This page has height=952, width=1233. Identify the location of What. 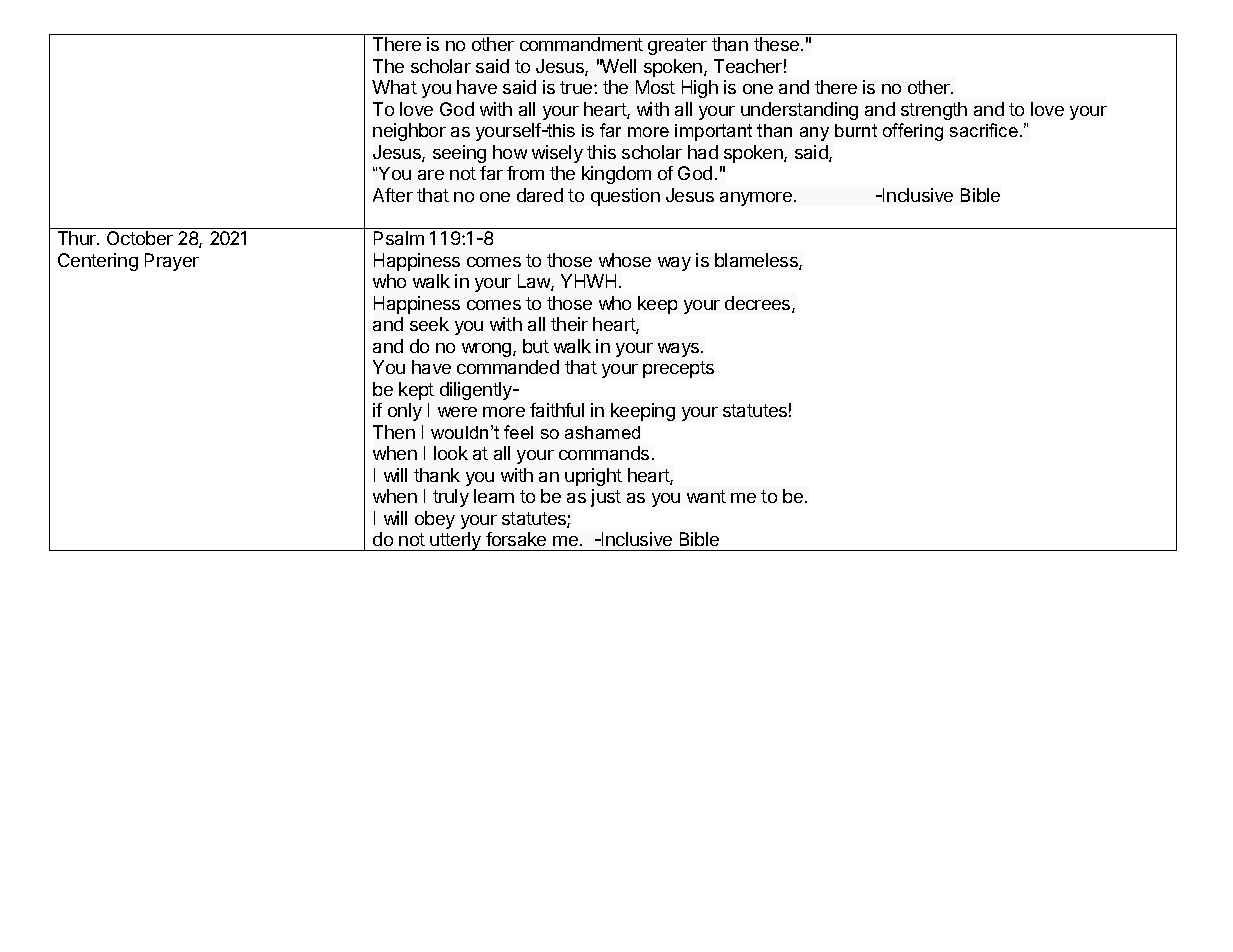
(394, 87).
